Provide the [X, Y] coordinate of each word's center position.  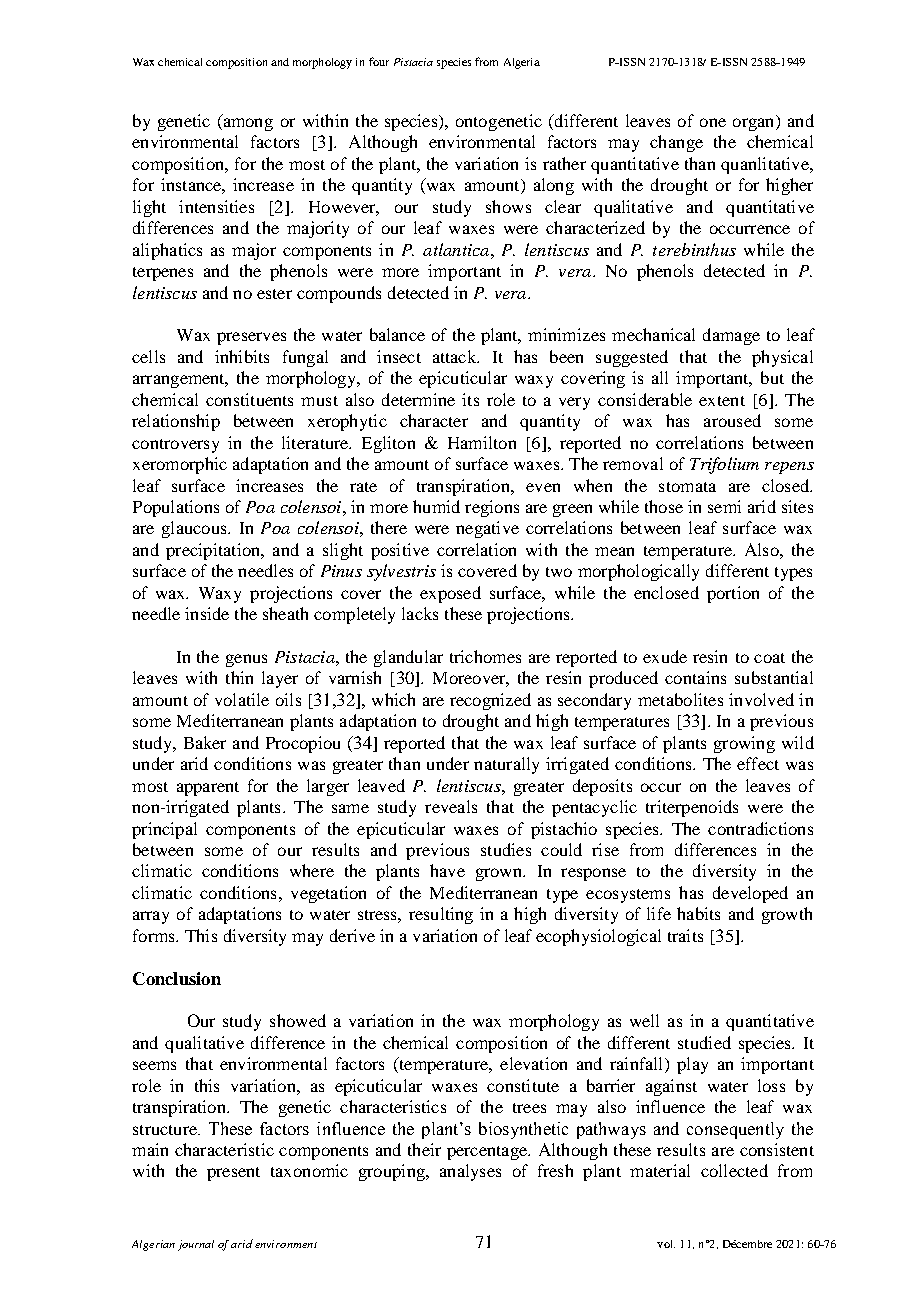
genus [246, 660]
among [247, 124]
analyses [470, 1172]
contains [695, 677]
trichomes [485, 656]
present [233, 1174]
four [379, 61]
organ [755, 124]
